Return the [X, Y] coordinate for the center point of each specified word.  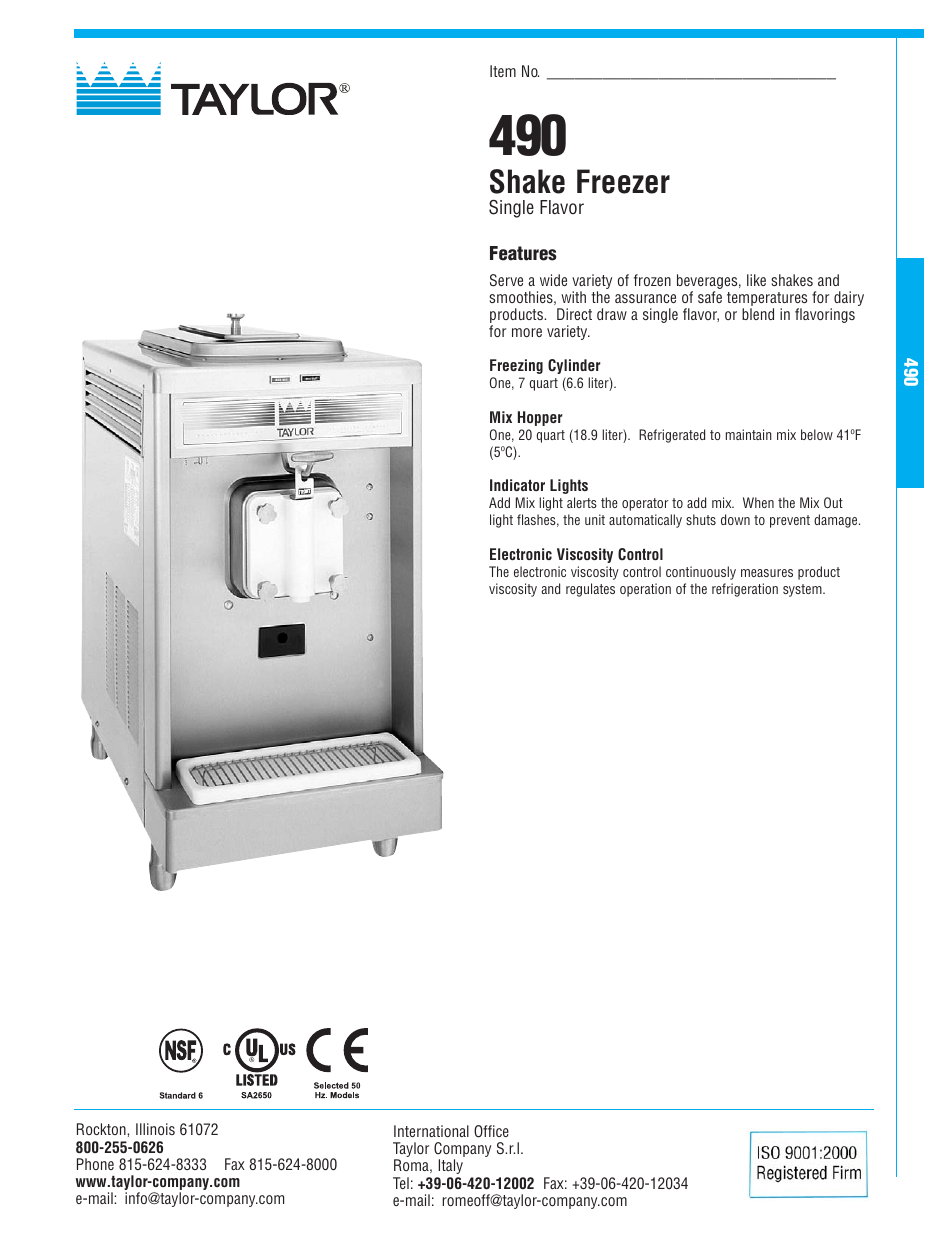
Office [491, 1131]
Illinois [155, 1129]
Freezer [623, 181]
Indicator [517, 485]
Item [503, 71]
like [756, 280]
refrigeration [745, 590]
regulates [590, 590]
